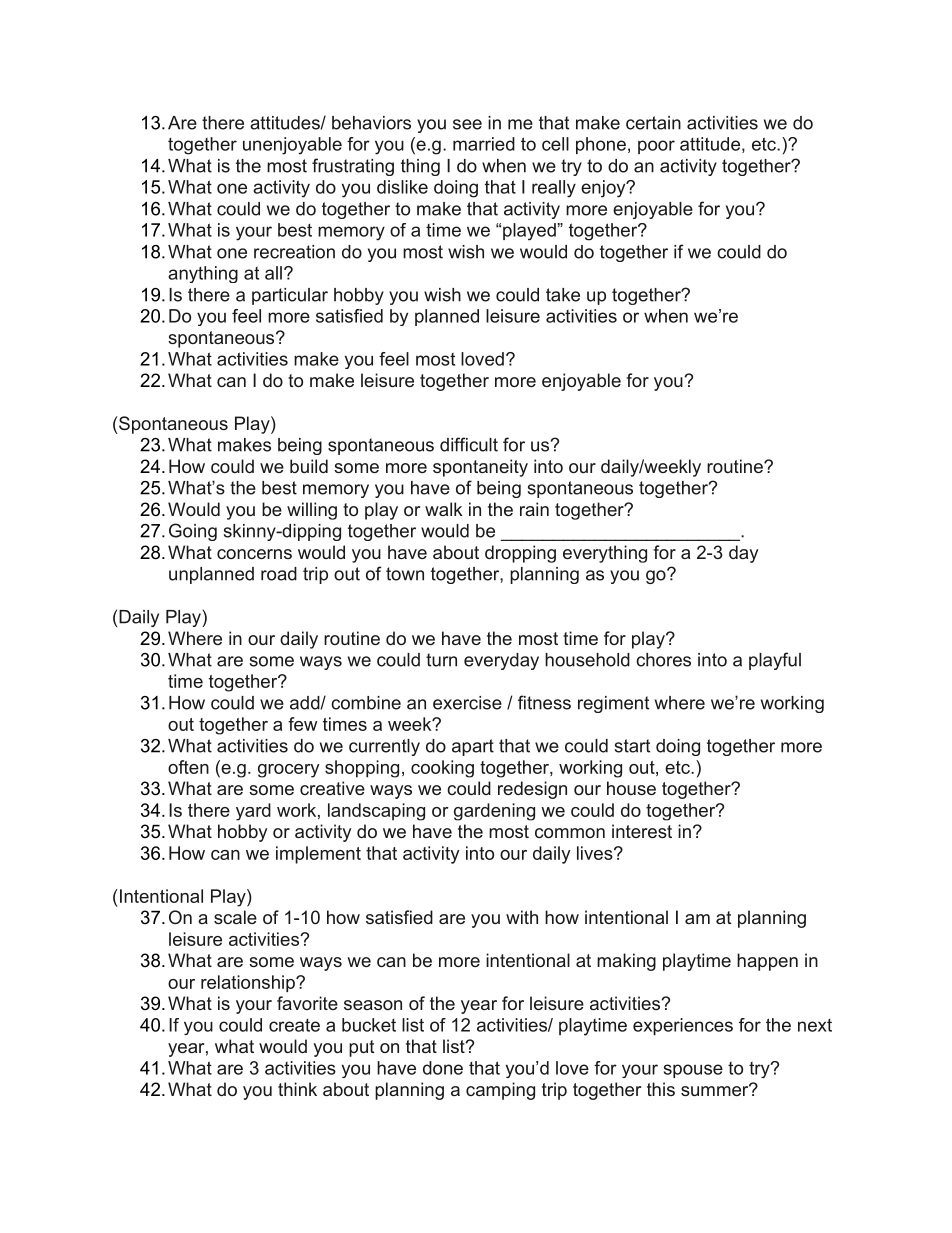 The image size is (952, 1233). What do you see at coordinates (469, 444) in the screenshot?
I see `difficult` at bounding box center [469, 444].
